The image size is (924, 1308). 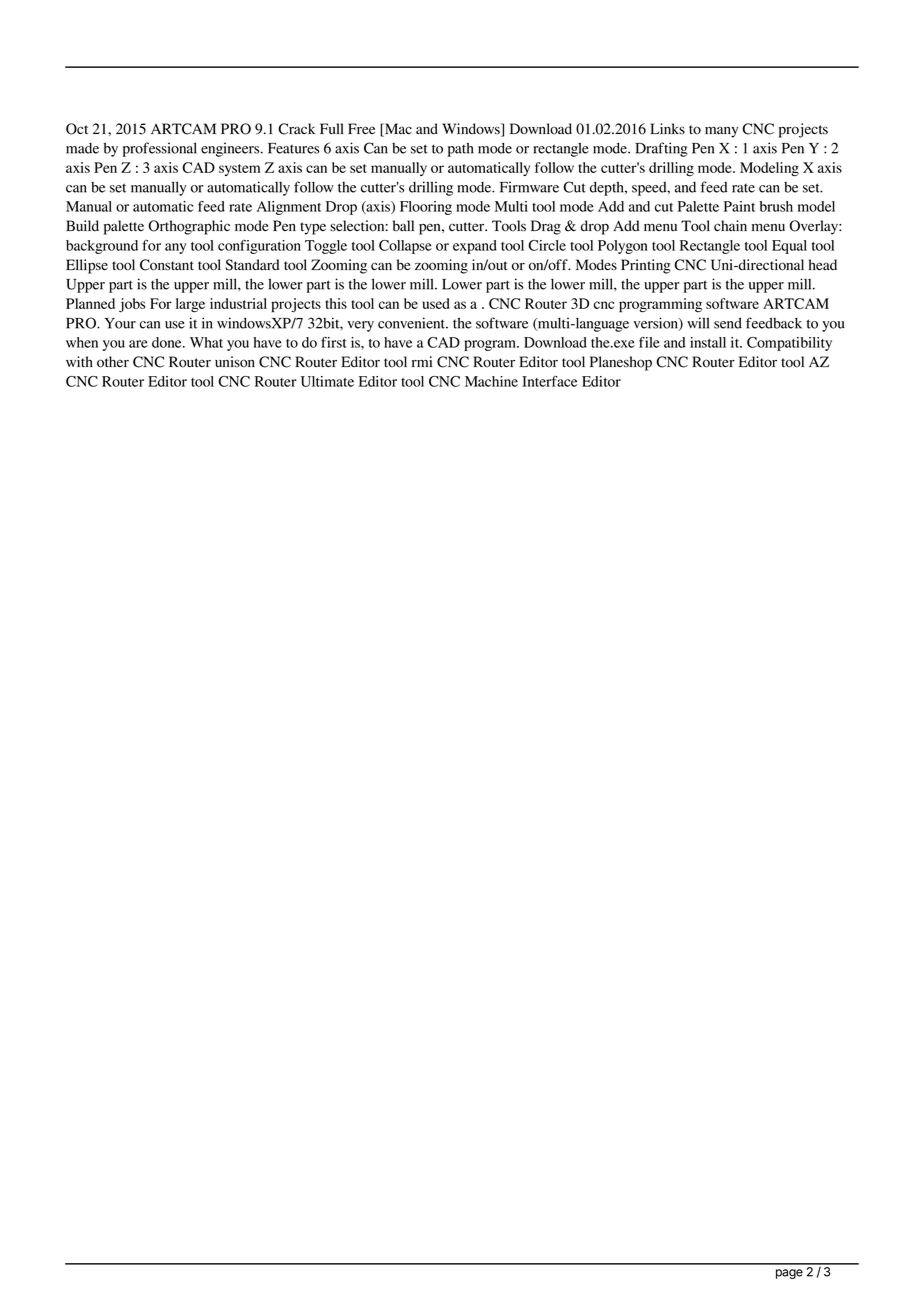 I want to click on professional, so click(x=160, y=149).
